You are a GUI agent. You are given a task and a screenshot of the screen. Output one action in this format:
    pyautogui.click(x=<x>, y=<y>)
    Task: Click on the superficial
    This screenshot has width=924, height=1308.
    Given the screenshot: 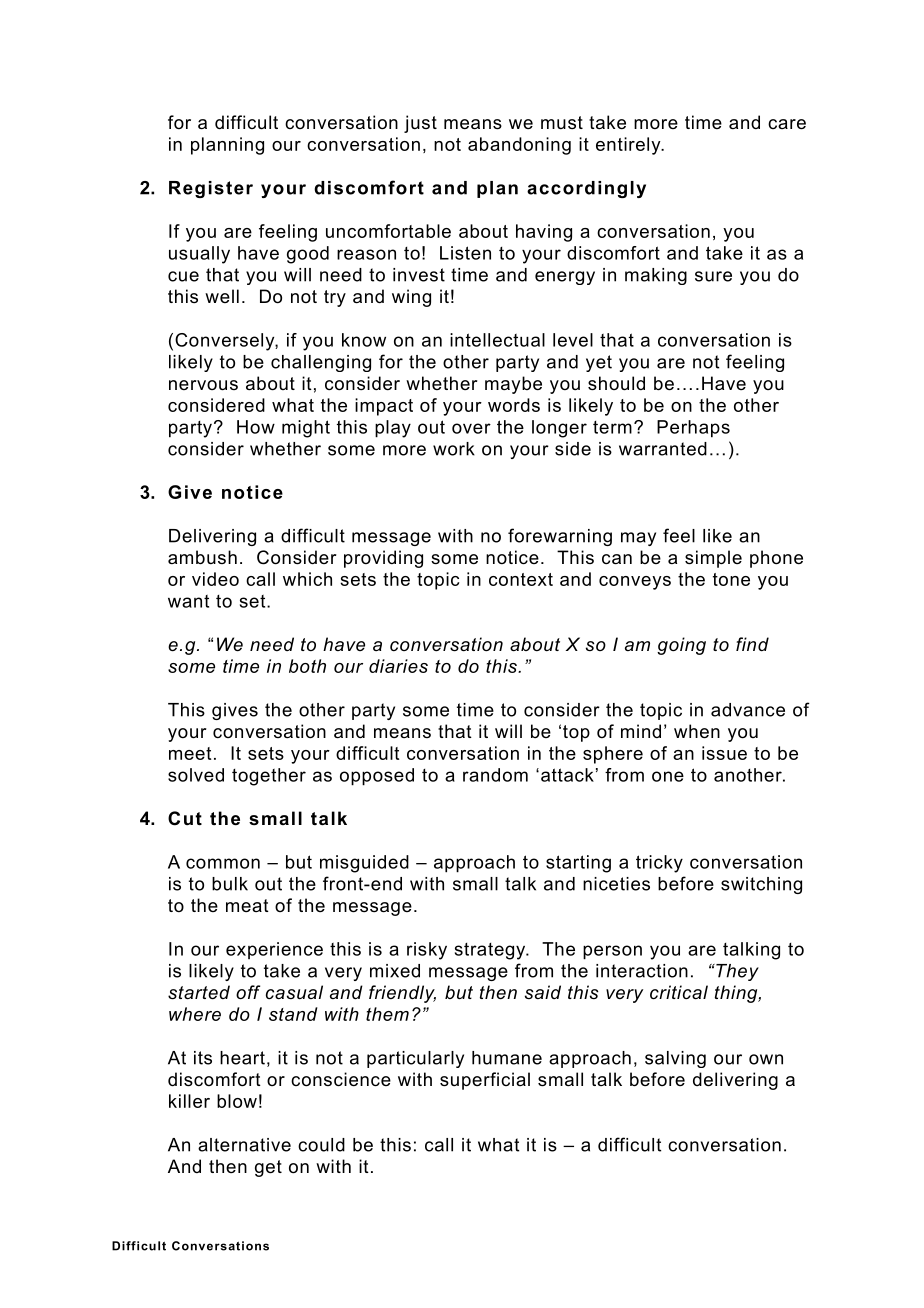 What is the action you would take?
    pyautogui.click(x=485, y=1081)
